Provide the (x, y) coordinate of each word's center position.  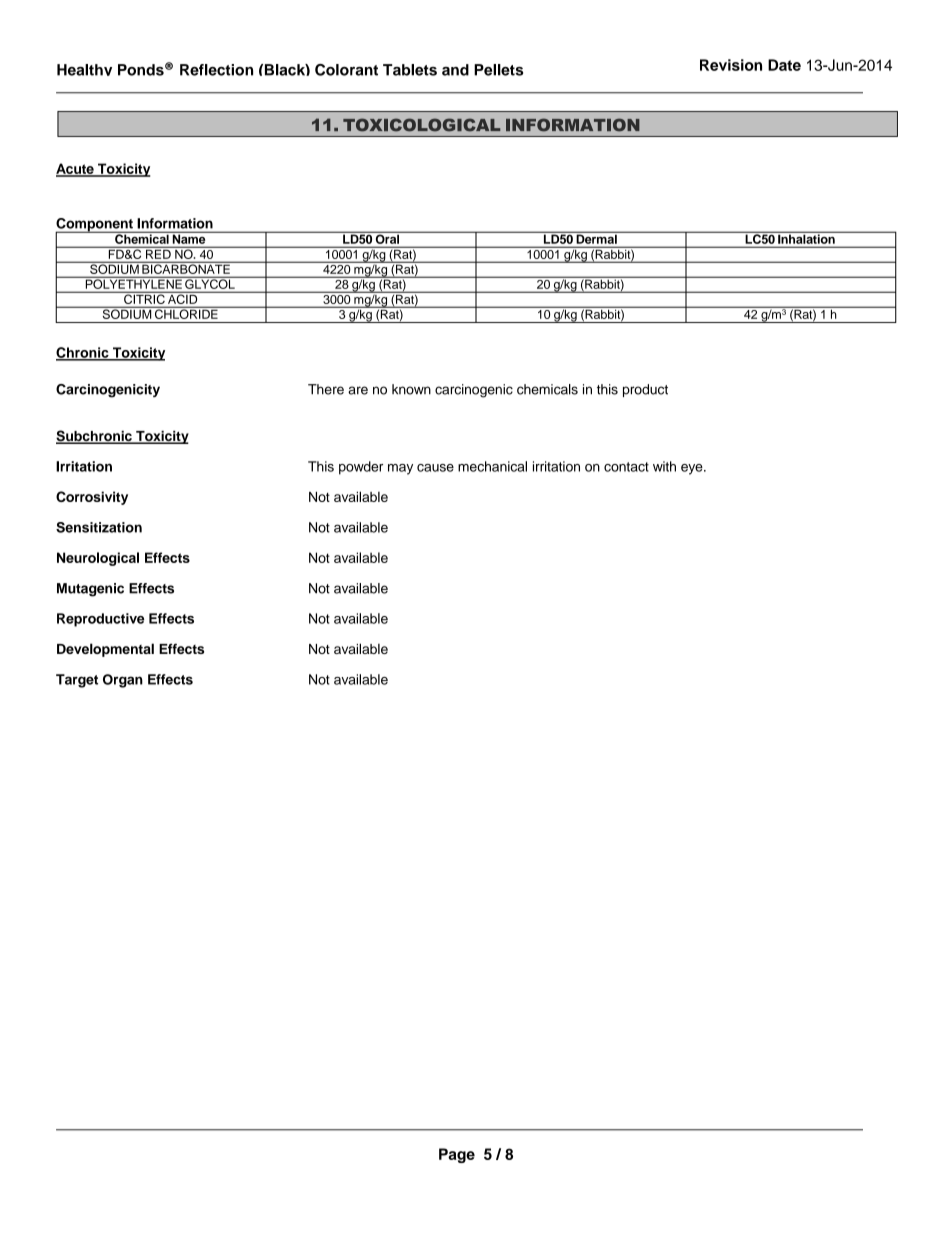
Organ (123, 681)
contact (626, 467)
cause (435, 468)
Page (457, 1155)
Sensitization (99, 527)
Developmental (105, 650)
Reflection (216, 70)
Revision (731, 65)
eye (693, 469)
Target (77, 681)
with (664, 466)
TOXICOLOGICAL (421, 125)
